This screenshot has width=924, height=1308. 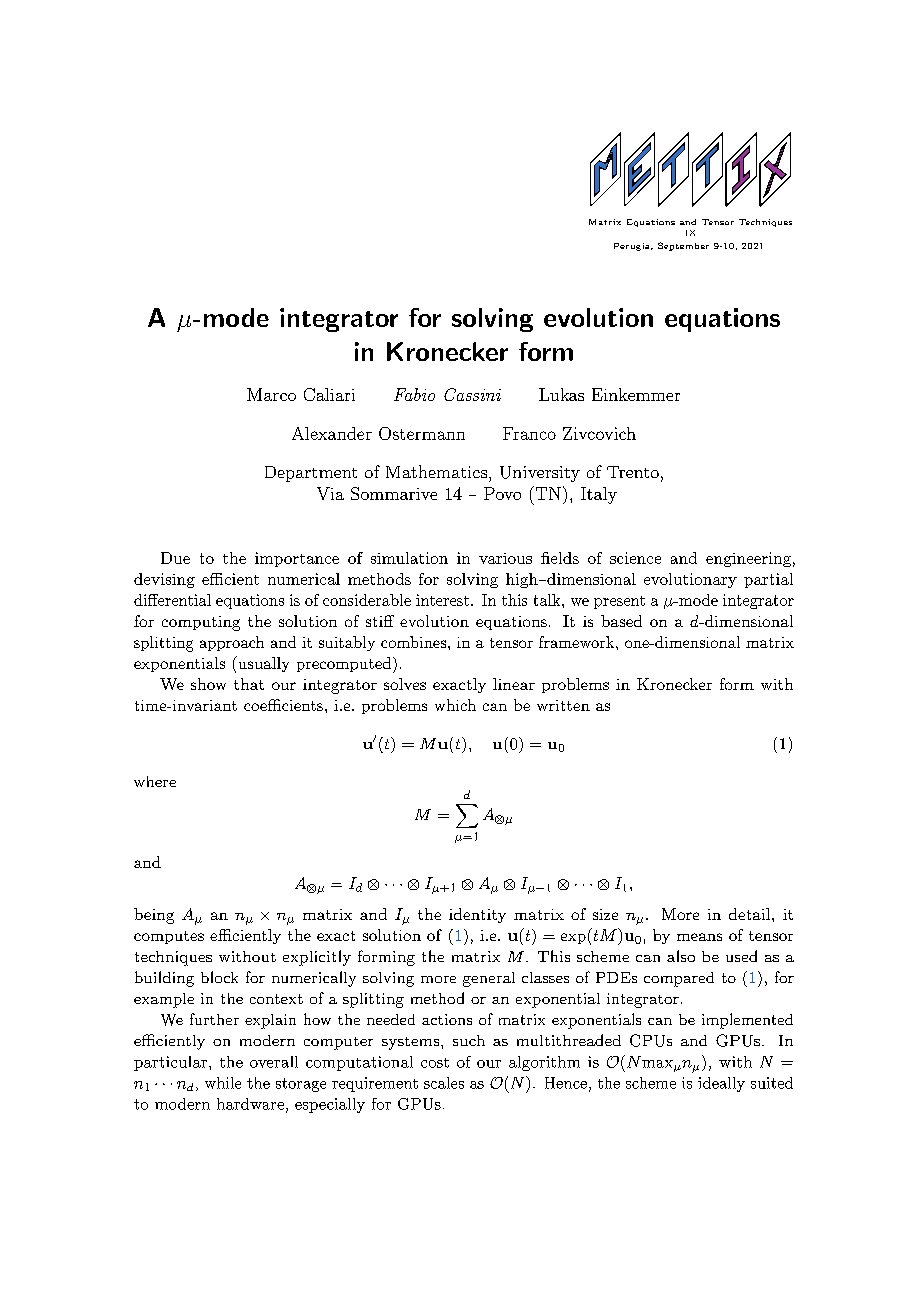 What do you see at coordinates (683, 246) in the screenshot?
I see `September` at bounding box center [683, 246].
